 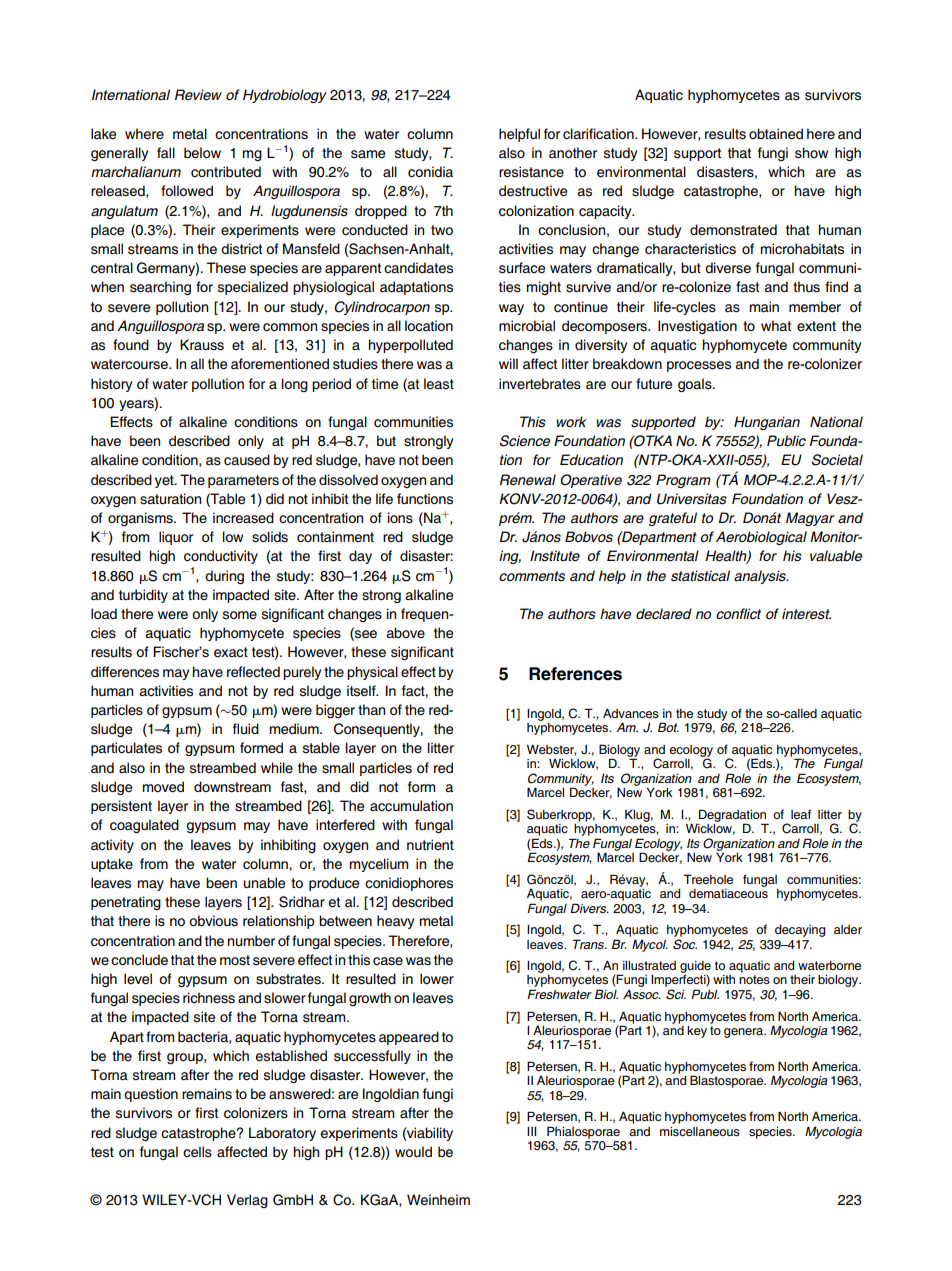 What do you see at coordinates (395, 922) in the document?
I see `heavy` at bounding box center [395, 922].
